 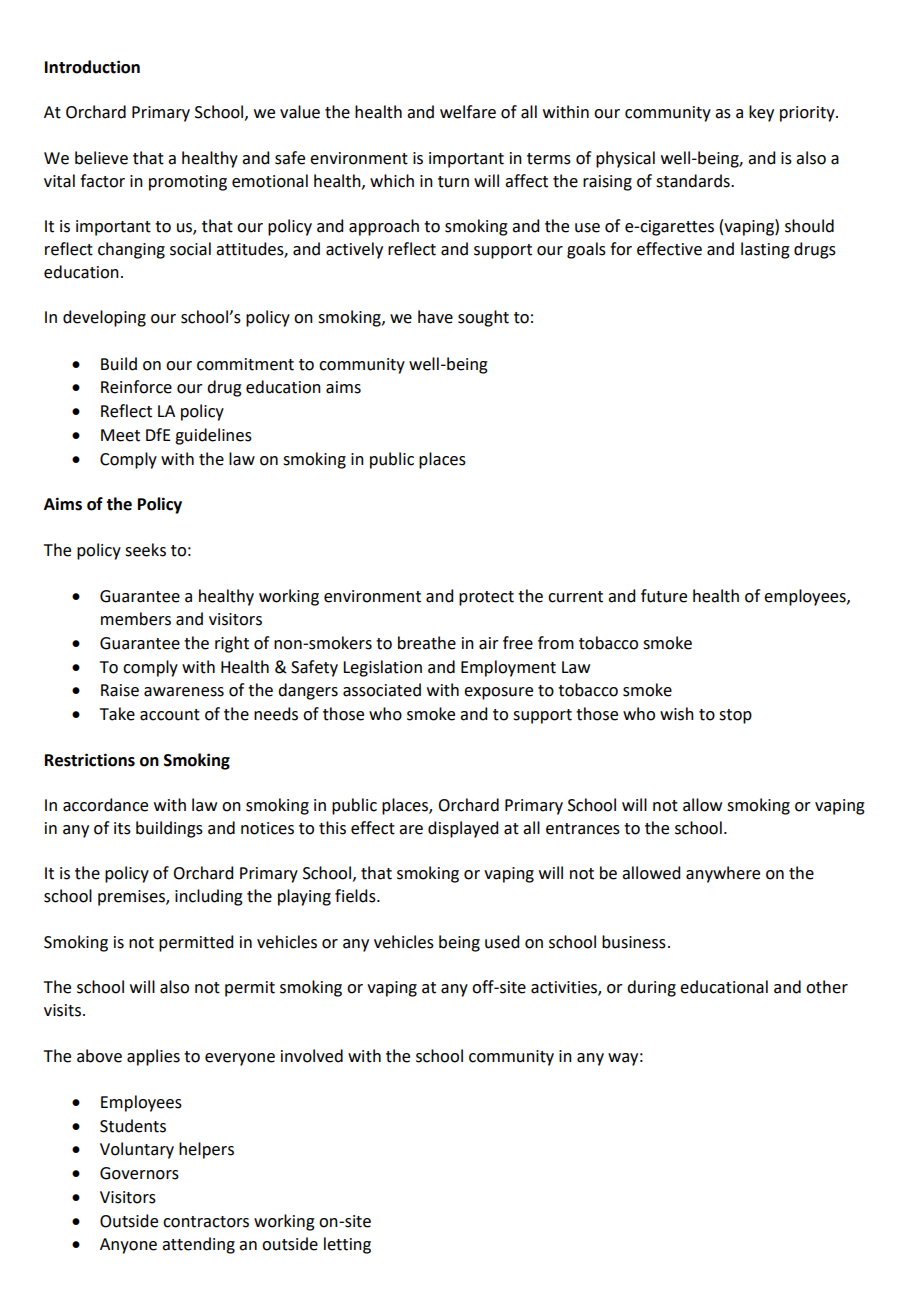 What do you see at coordinates (468, 112) in the screenshot?
I see `welfare` at bounding box center [468, 112].
